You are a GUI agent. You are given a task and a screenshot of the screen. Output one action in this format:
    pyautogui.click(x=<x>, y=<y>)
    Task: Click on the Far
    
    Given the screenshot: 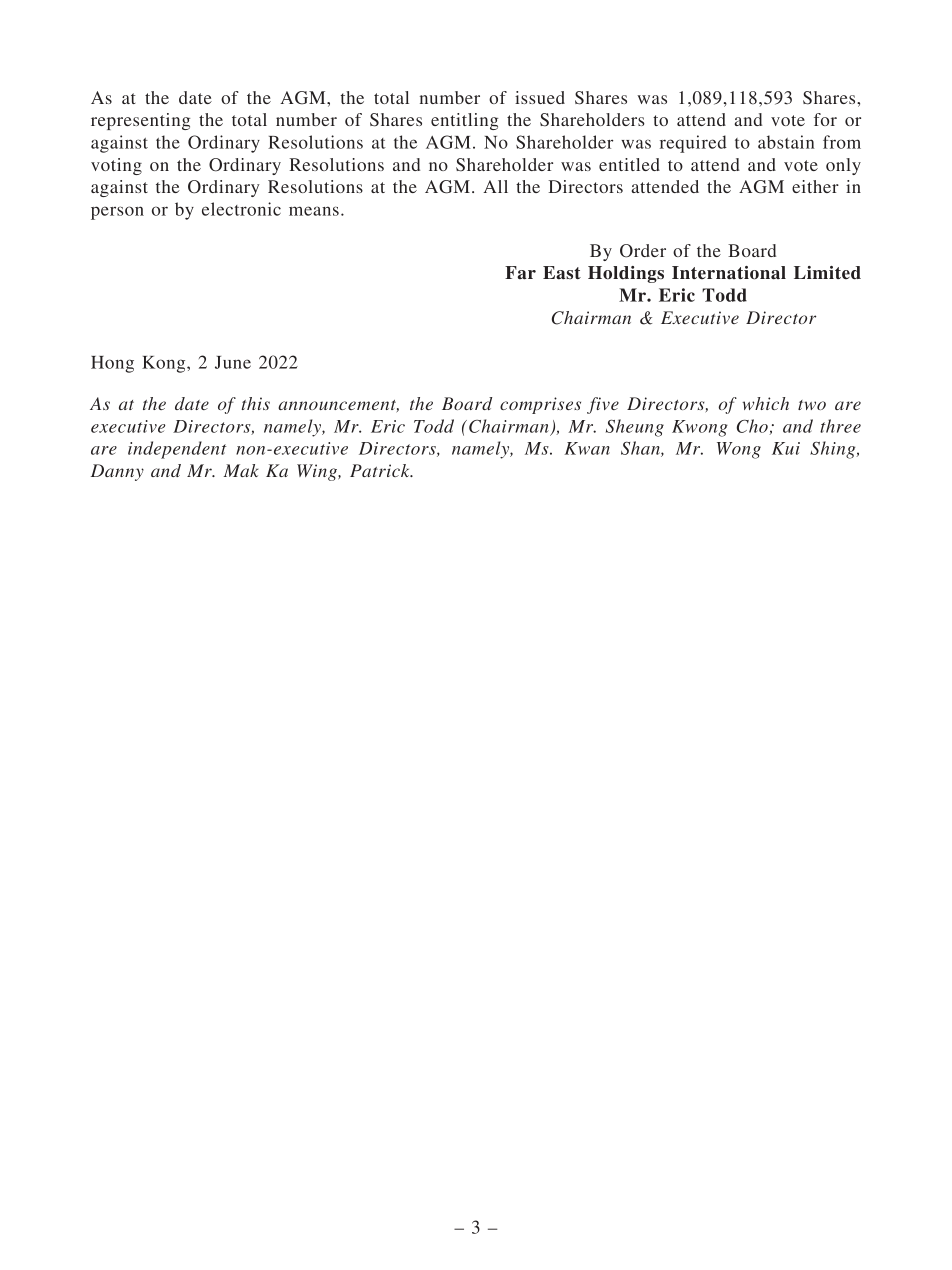 What is the action you would take?
    pyautogui.click(x=520, y=273)
